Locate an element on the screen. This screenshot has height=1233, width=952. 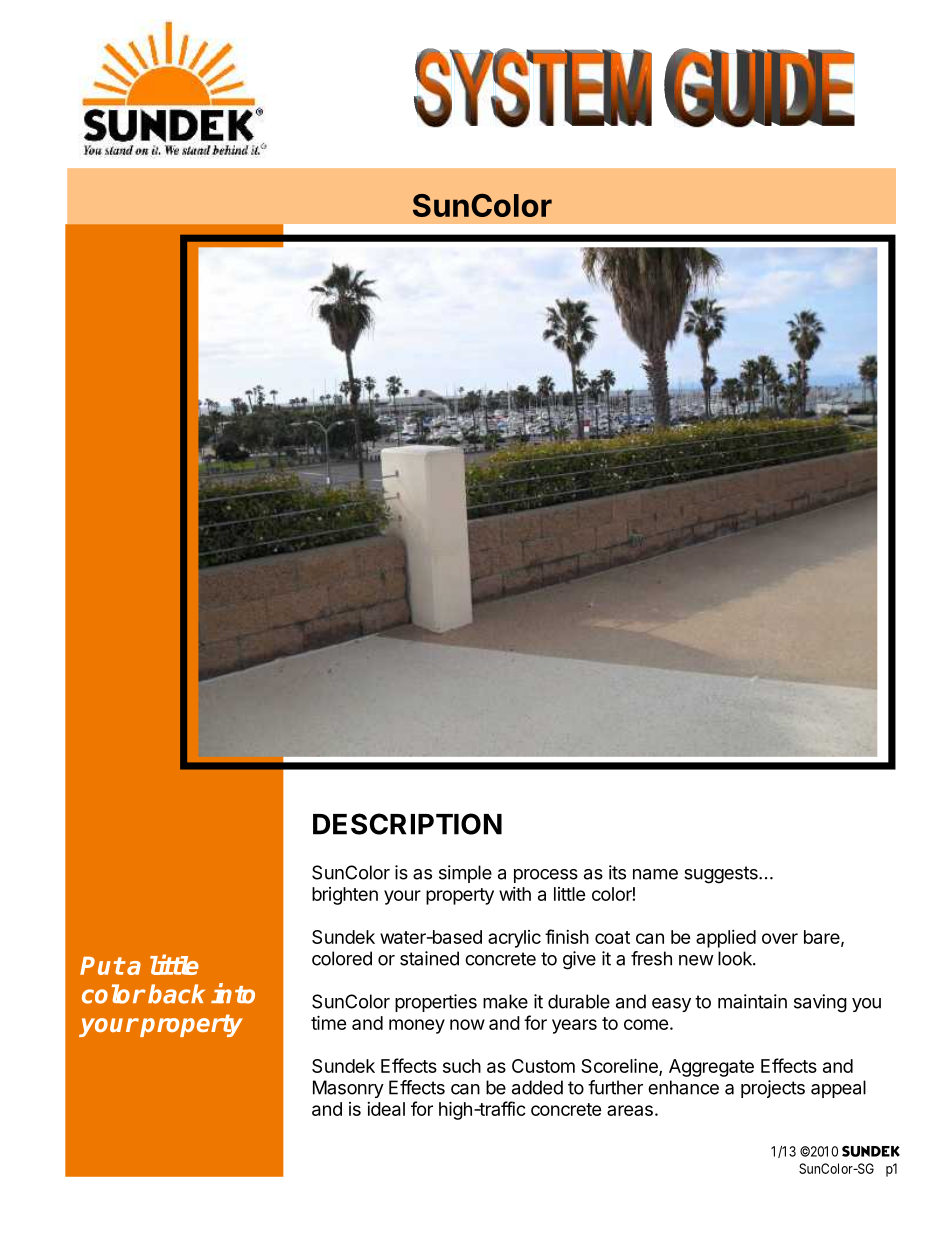
Masonry is located at coordinates (348, 1089).
